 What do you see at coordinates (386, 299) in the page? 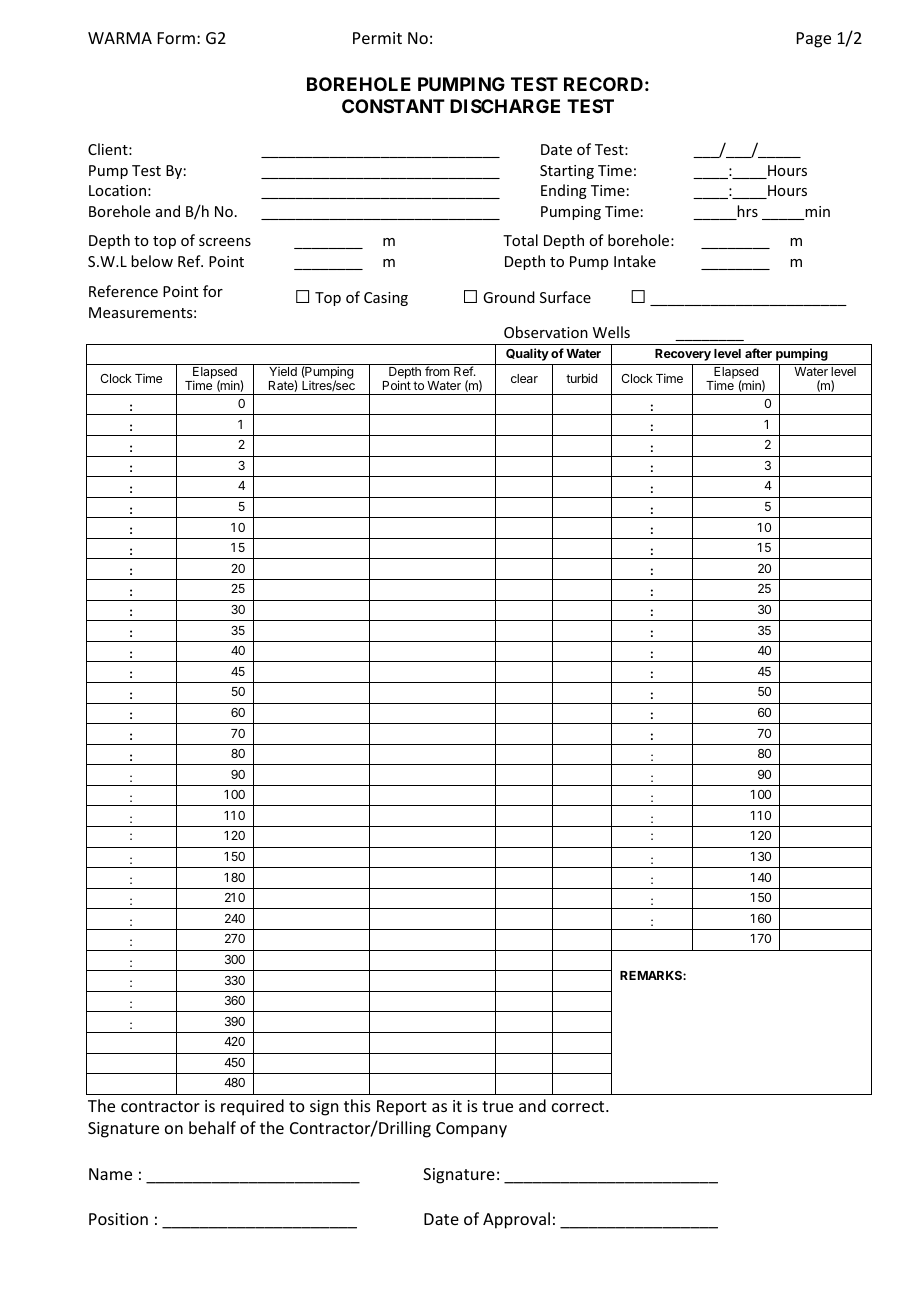
I see `Casing` at bounding box center [386, 299].
